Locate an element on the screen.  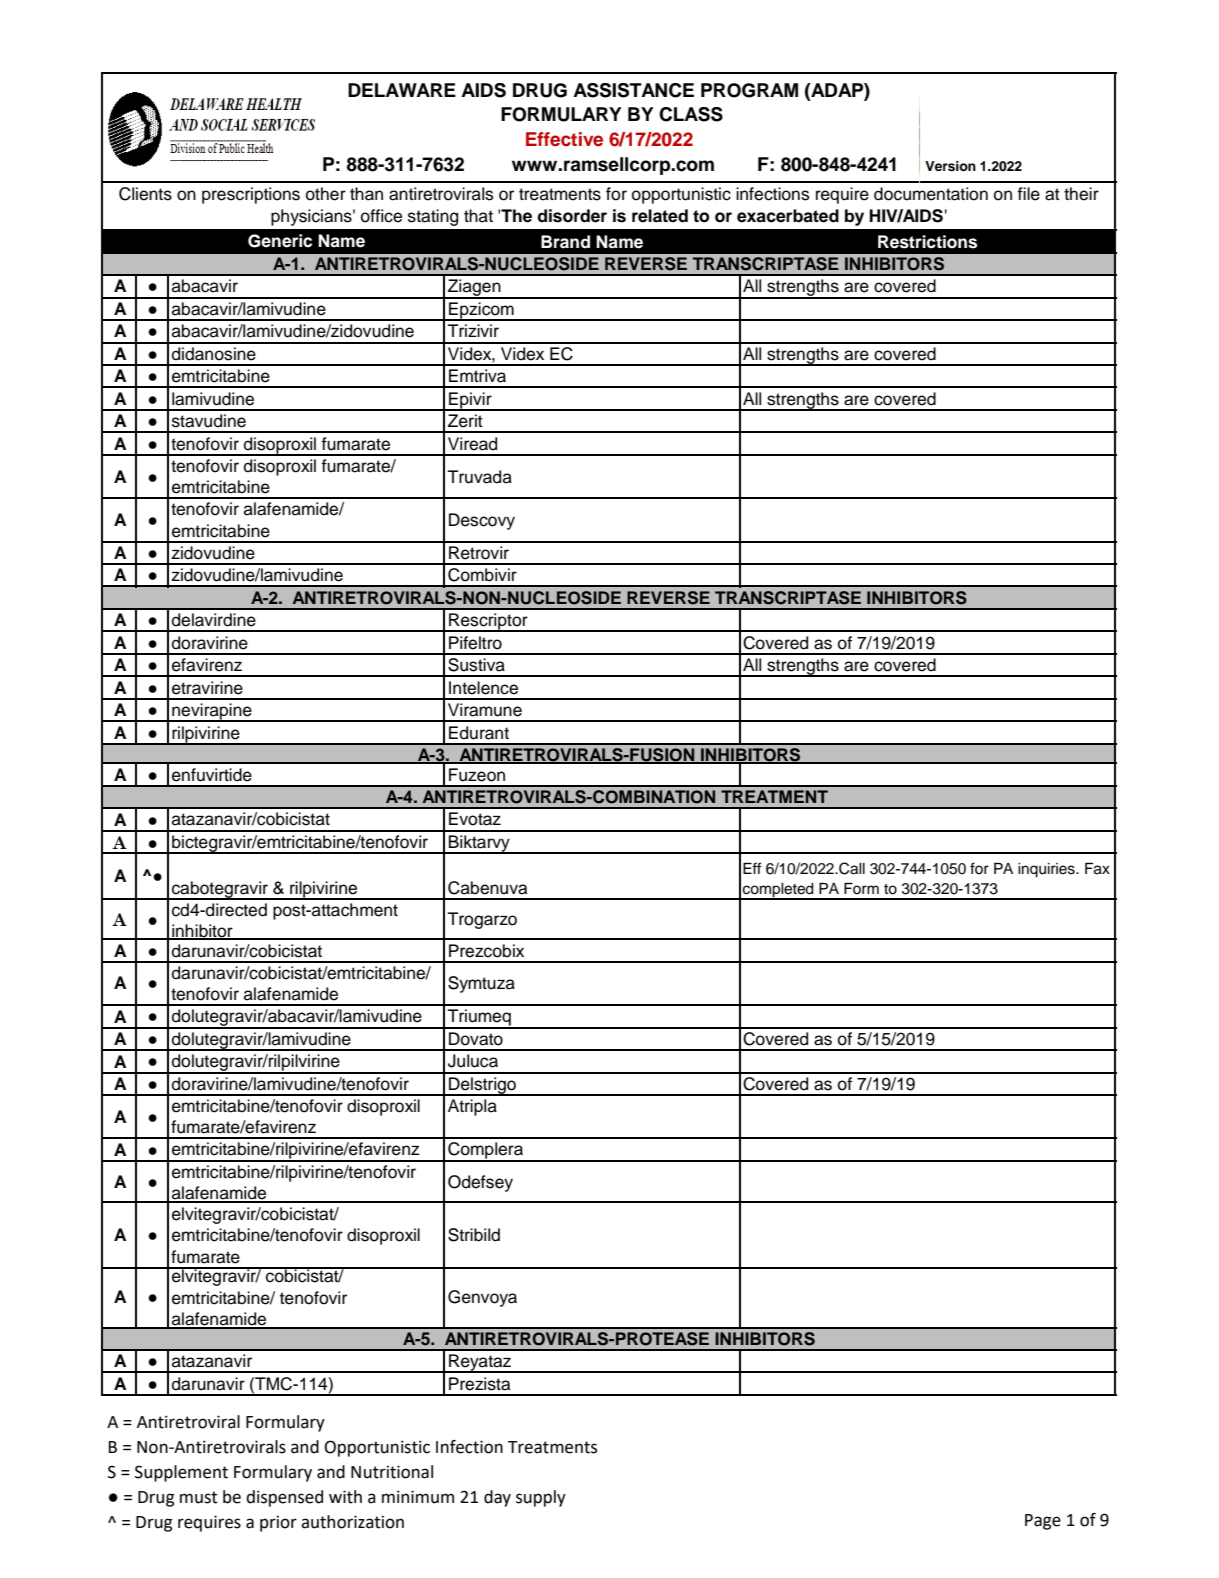
Version is located at coordinates (950, 166).
